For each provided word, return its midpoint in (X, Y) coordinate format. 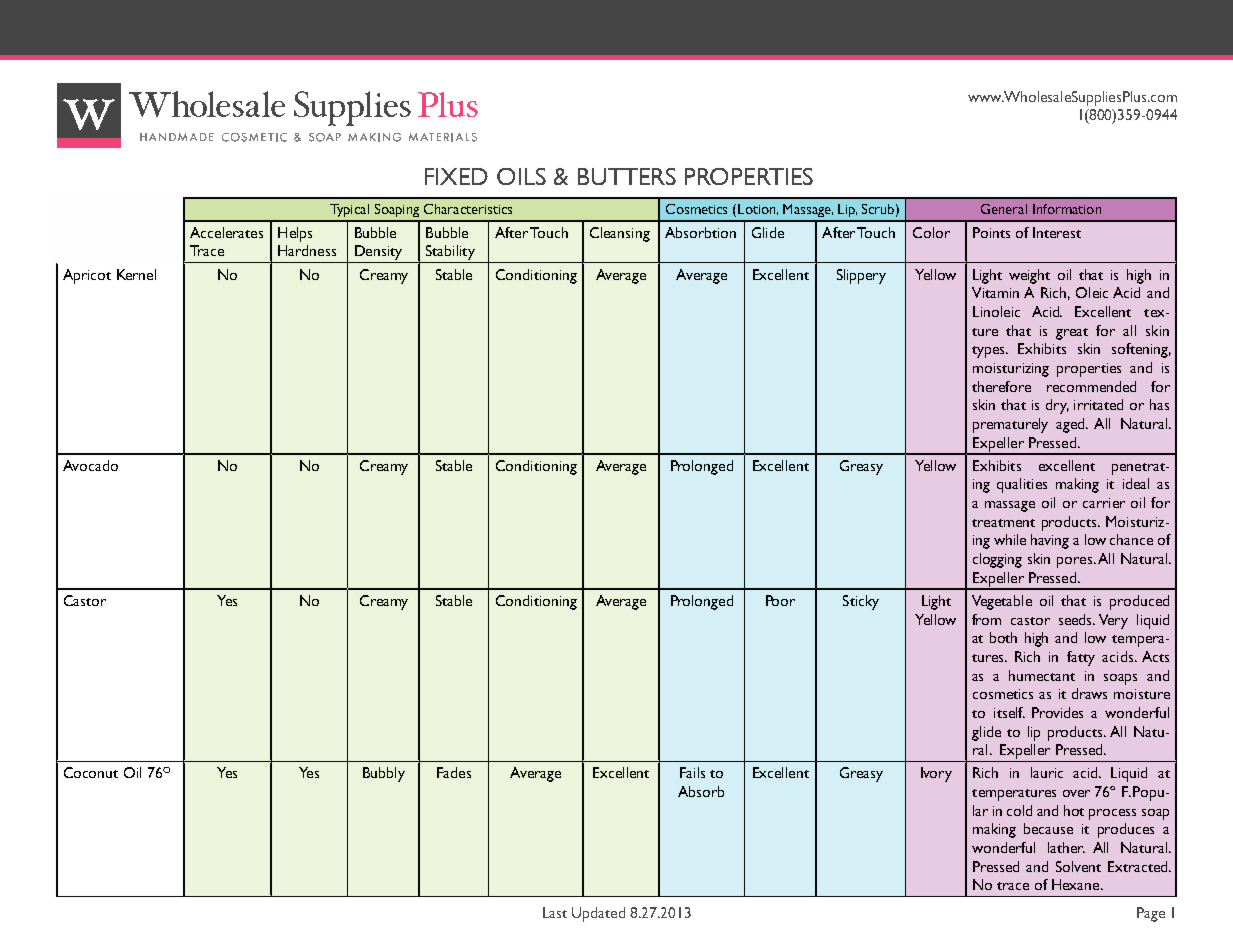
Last (555, 912)
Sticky (861, 602)
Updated (598, 914)
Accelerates (226, 232)
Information (1067, 209)
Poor (780, 600)
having (1050, 541)
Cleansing (620, 234)
